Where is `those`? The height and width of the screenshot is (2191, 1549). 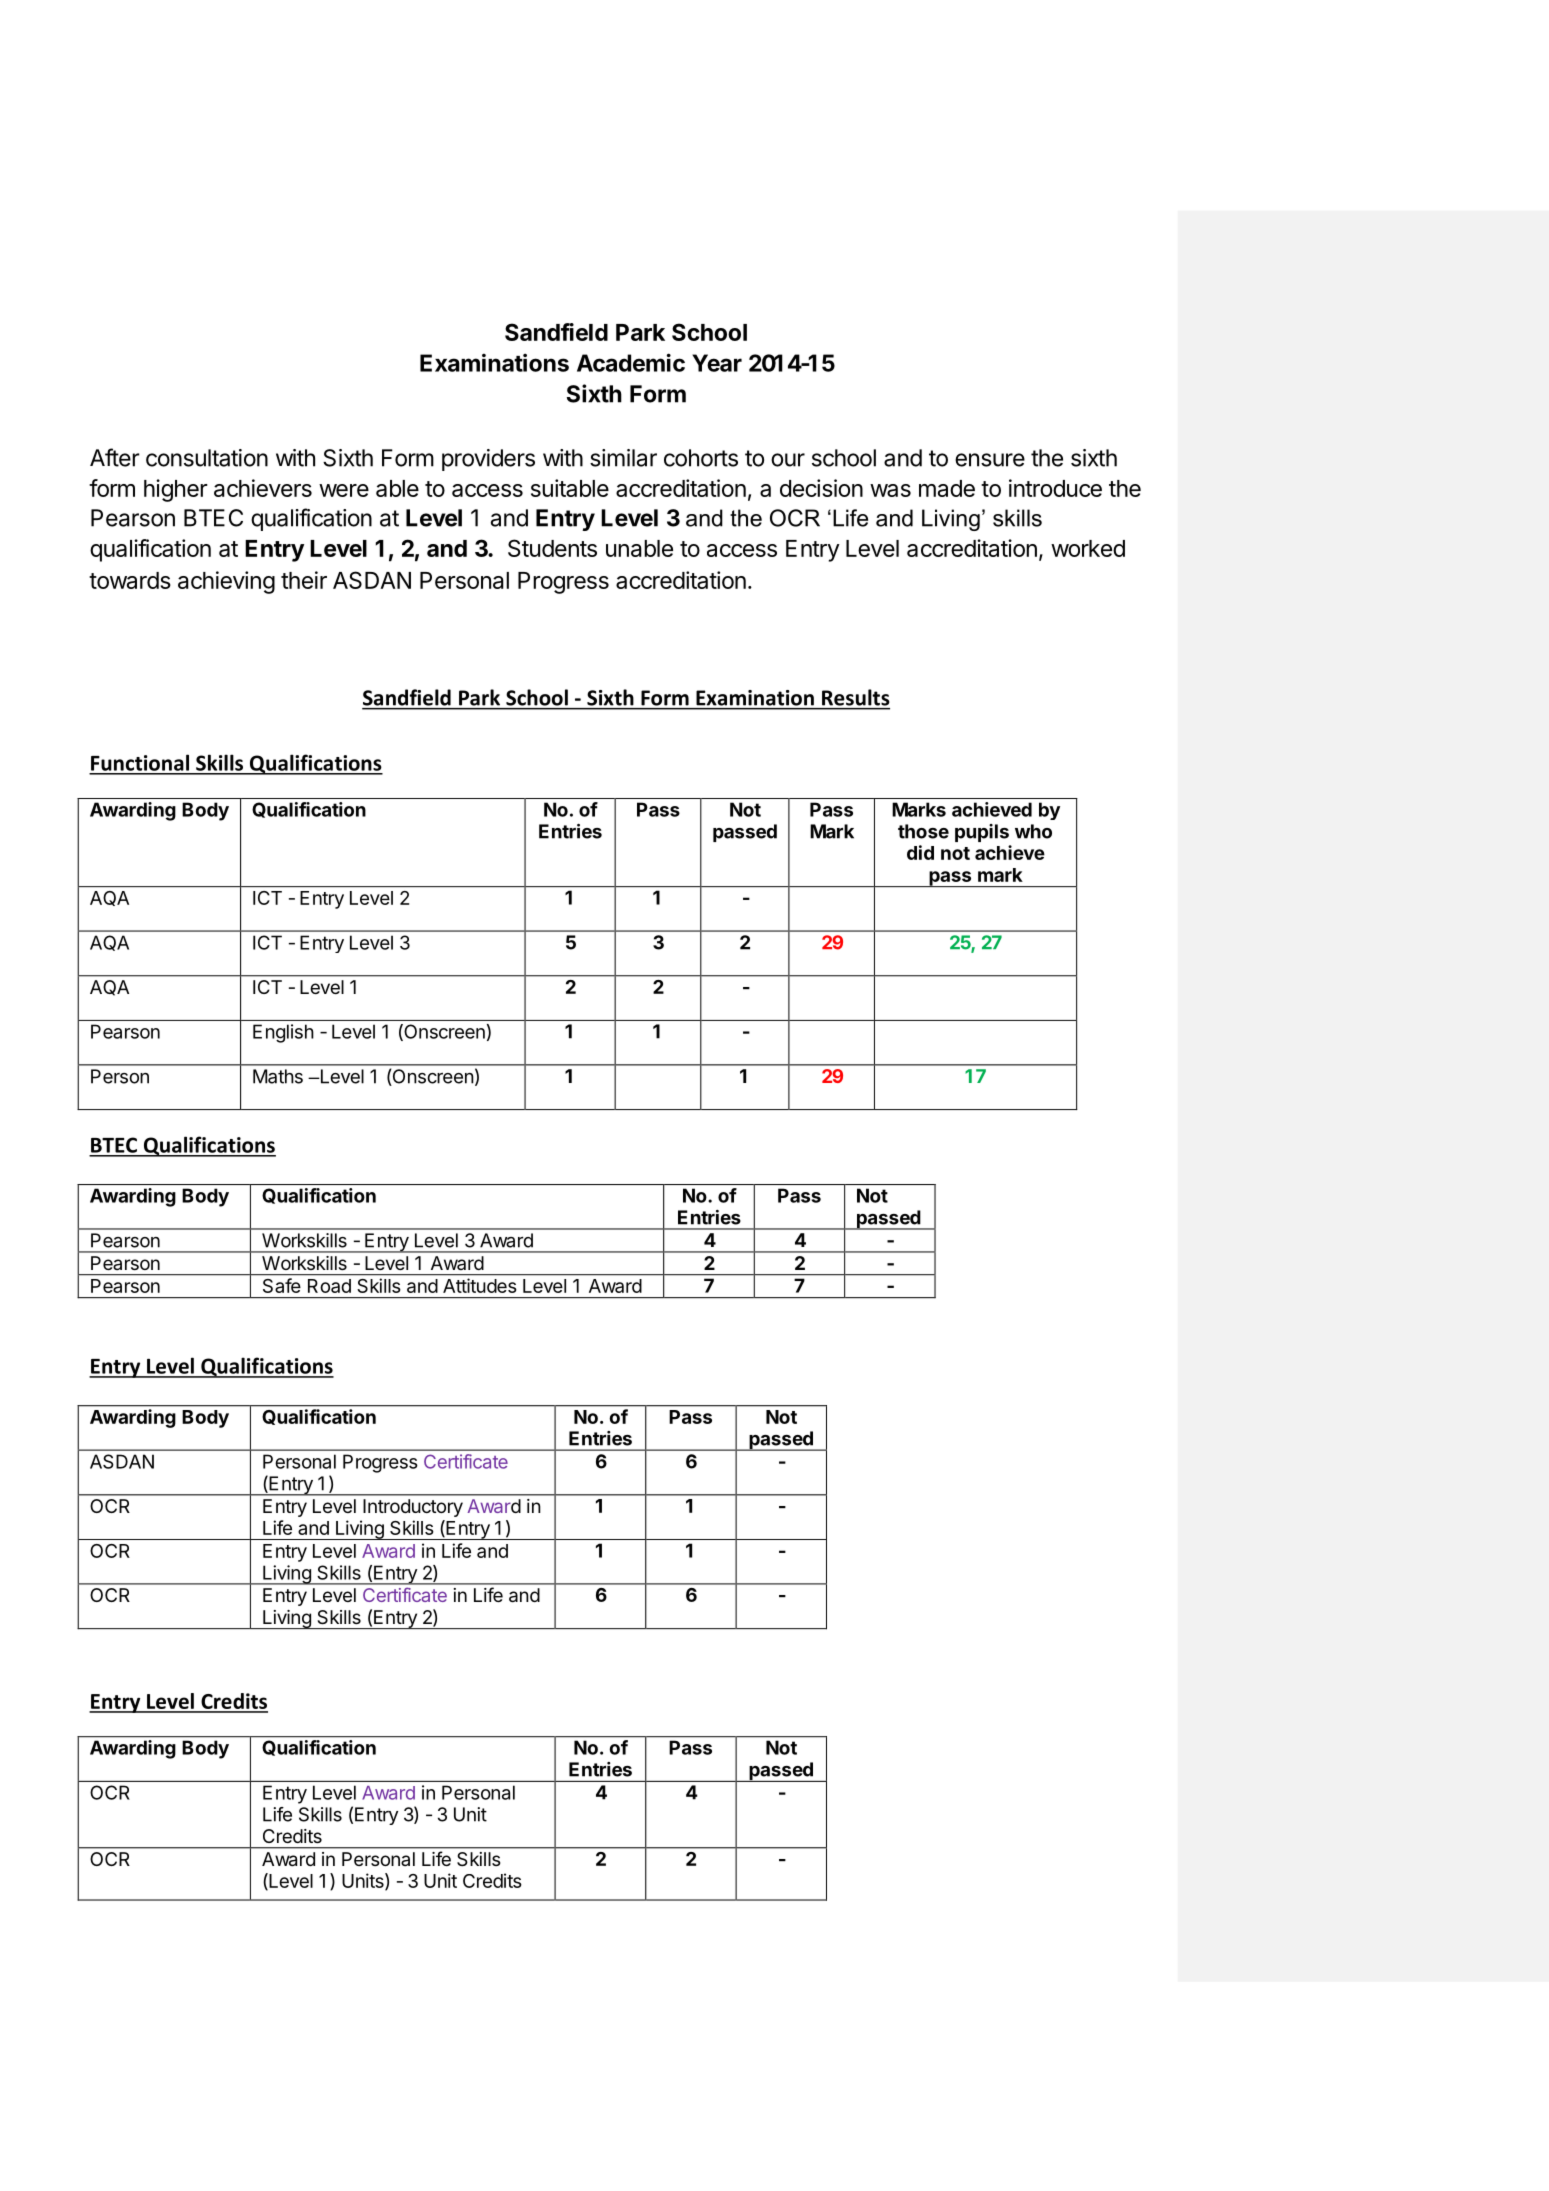
those is located at coordinates (923, 831).
